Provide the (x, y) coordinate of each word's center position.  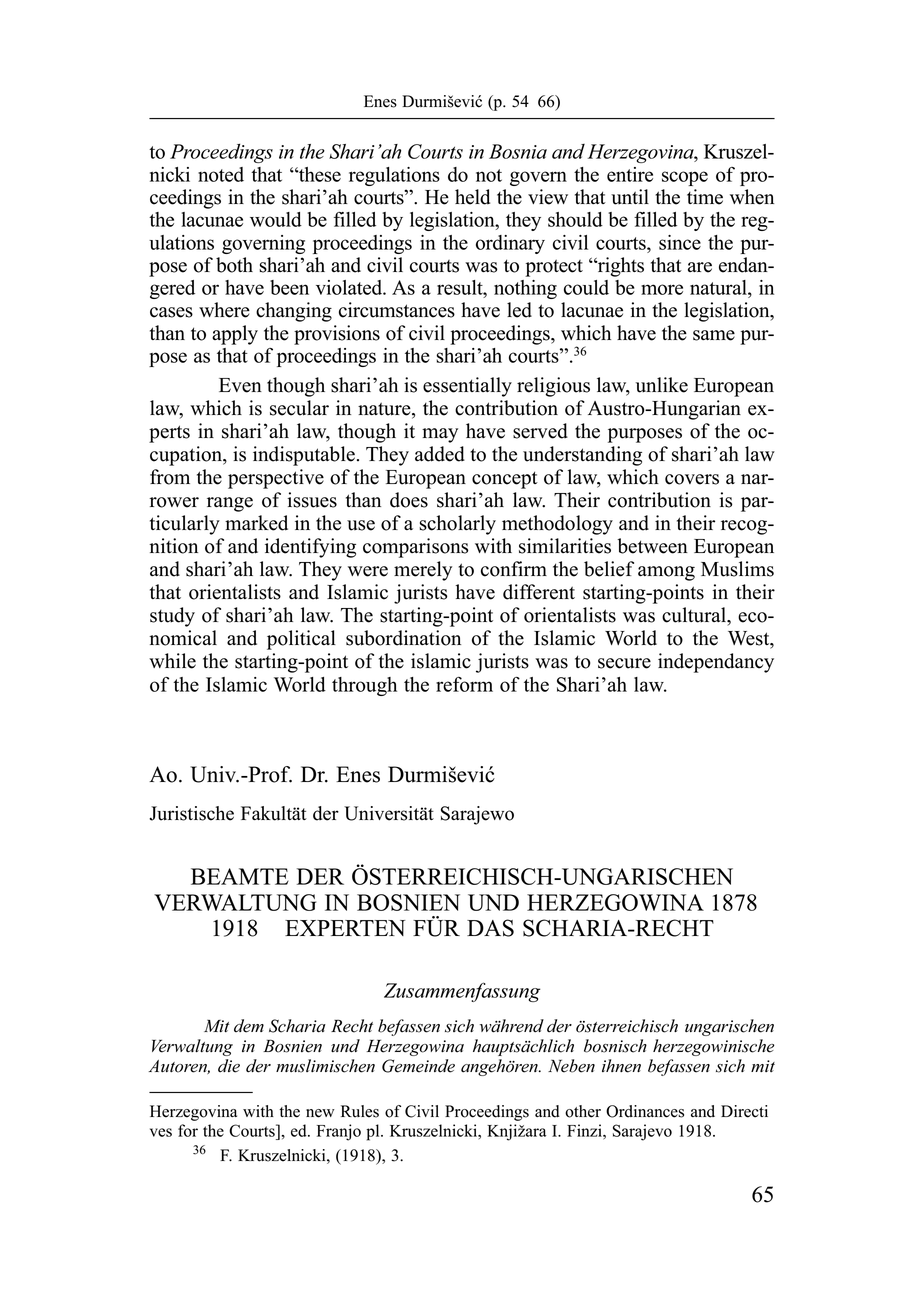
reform (464, 684)
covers (692, 479)
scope (685, 178)
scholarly (457, 525)
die (229, 1066)
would (276, 219)
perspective (276, 479)
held (472, 197)
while (172, 661)
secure (624, 663)
